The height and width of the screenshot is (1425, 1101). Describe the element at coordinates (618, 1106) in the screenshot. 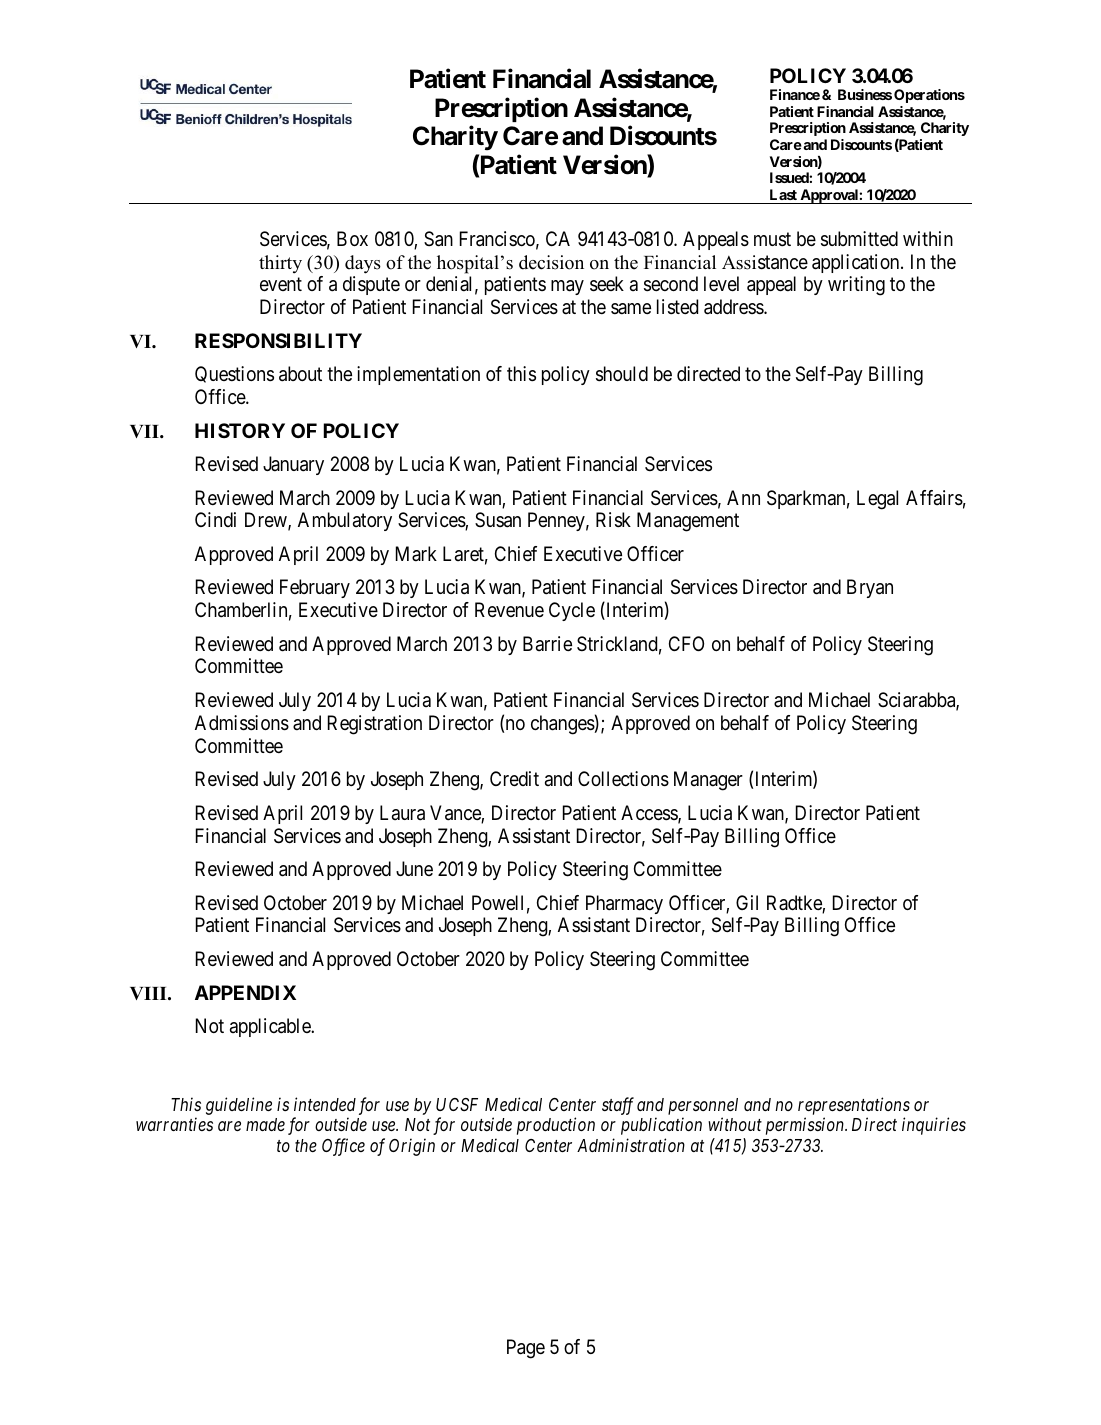

I see `staff` at that location.
